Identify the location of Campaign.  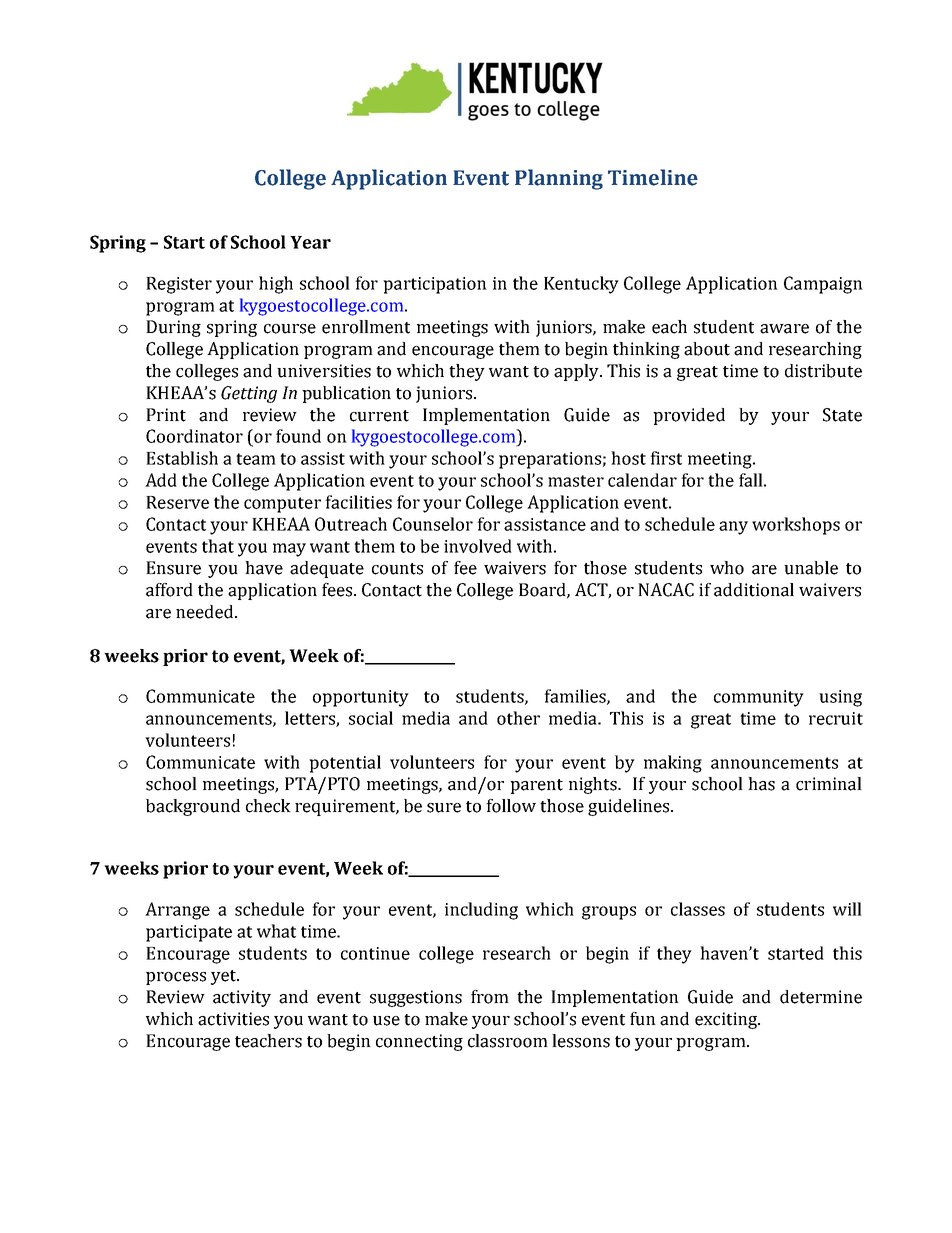
(823, 285).
